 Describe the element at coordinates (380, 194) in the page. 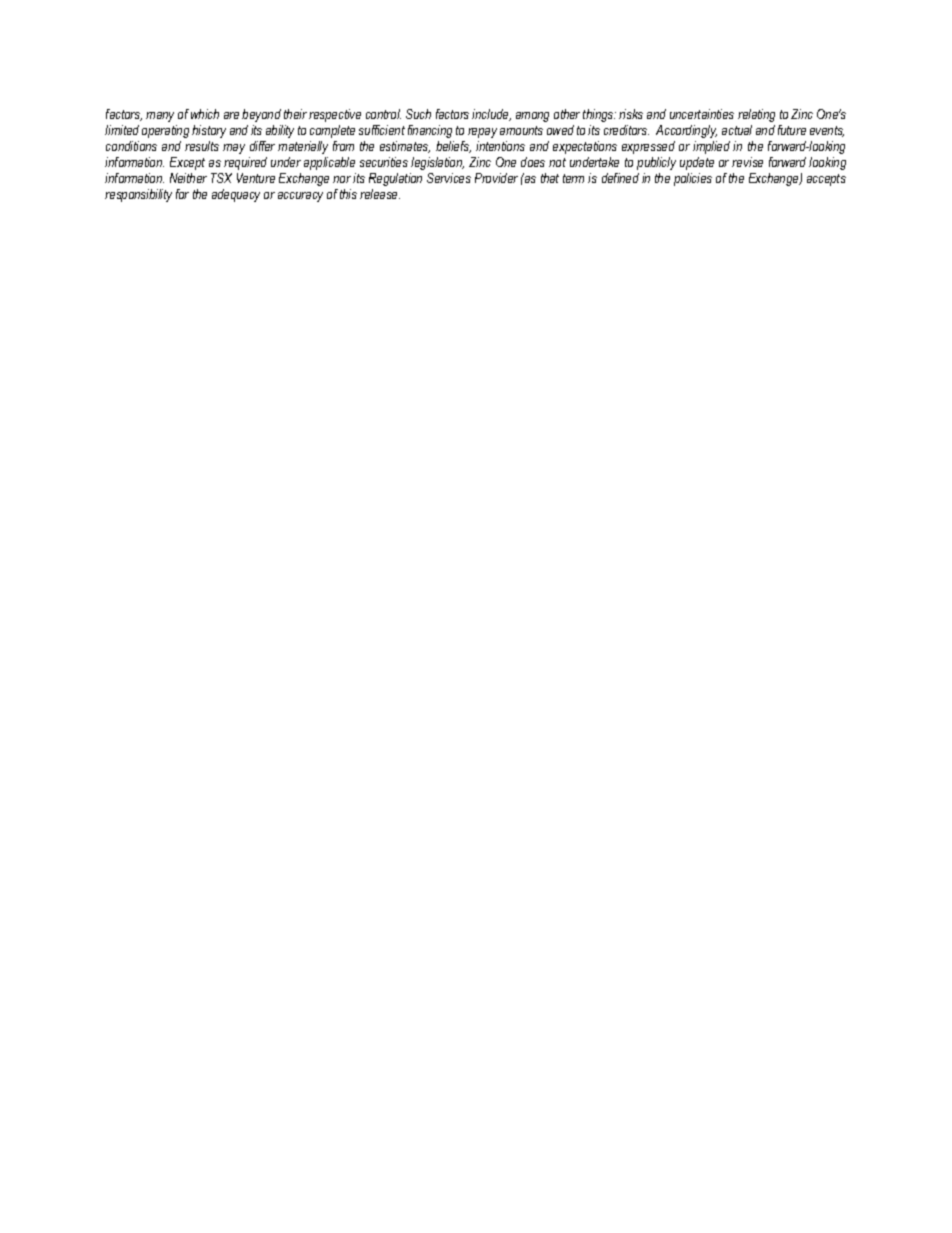

I see `release` at that location.
